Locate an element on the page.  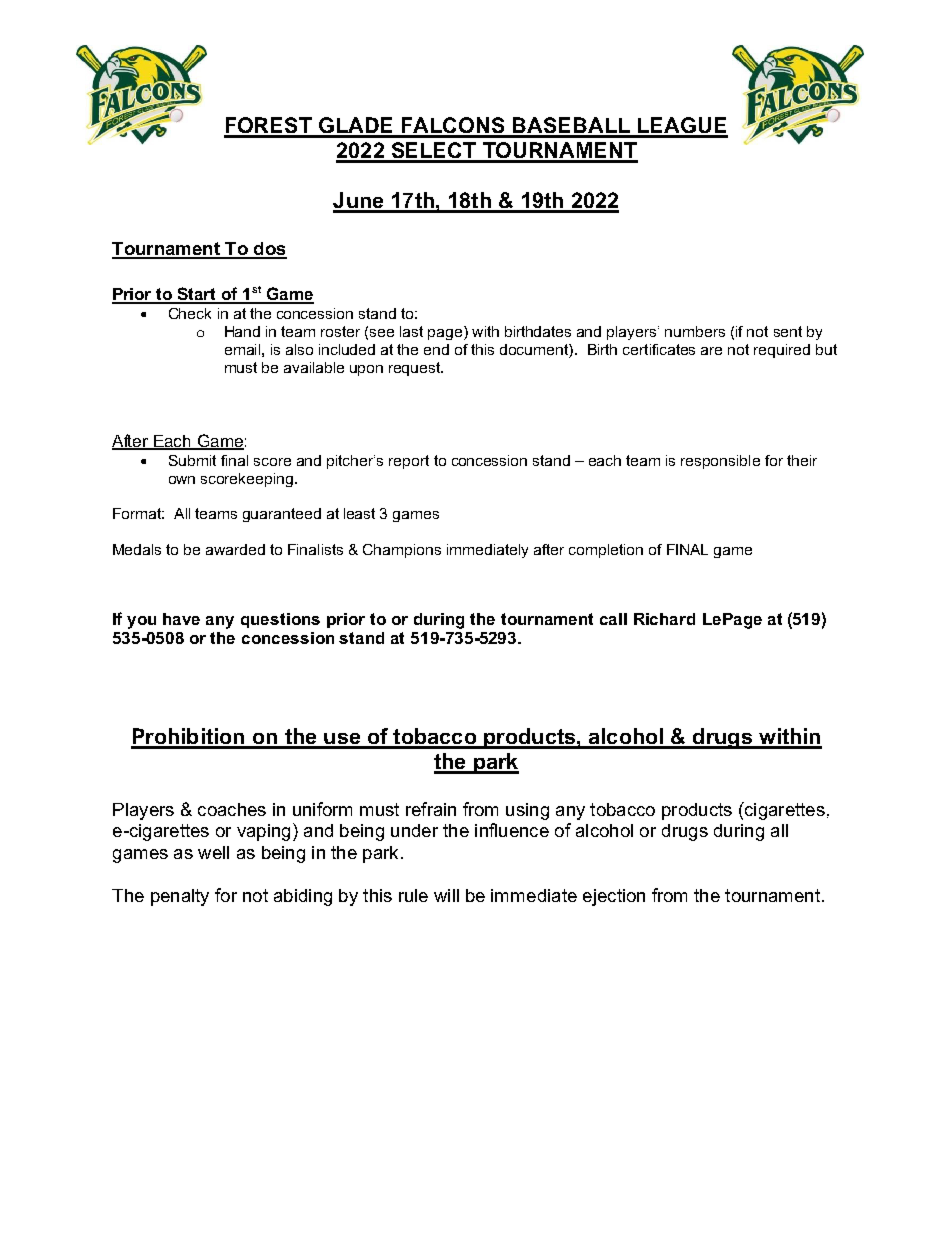
last is located at coordinates (411, 331).
